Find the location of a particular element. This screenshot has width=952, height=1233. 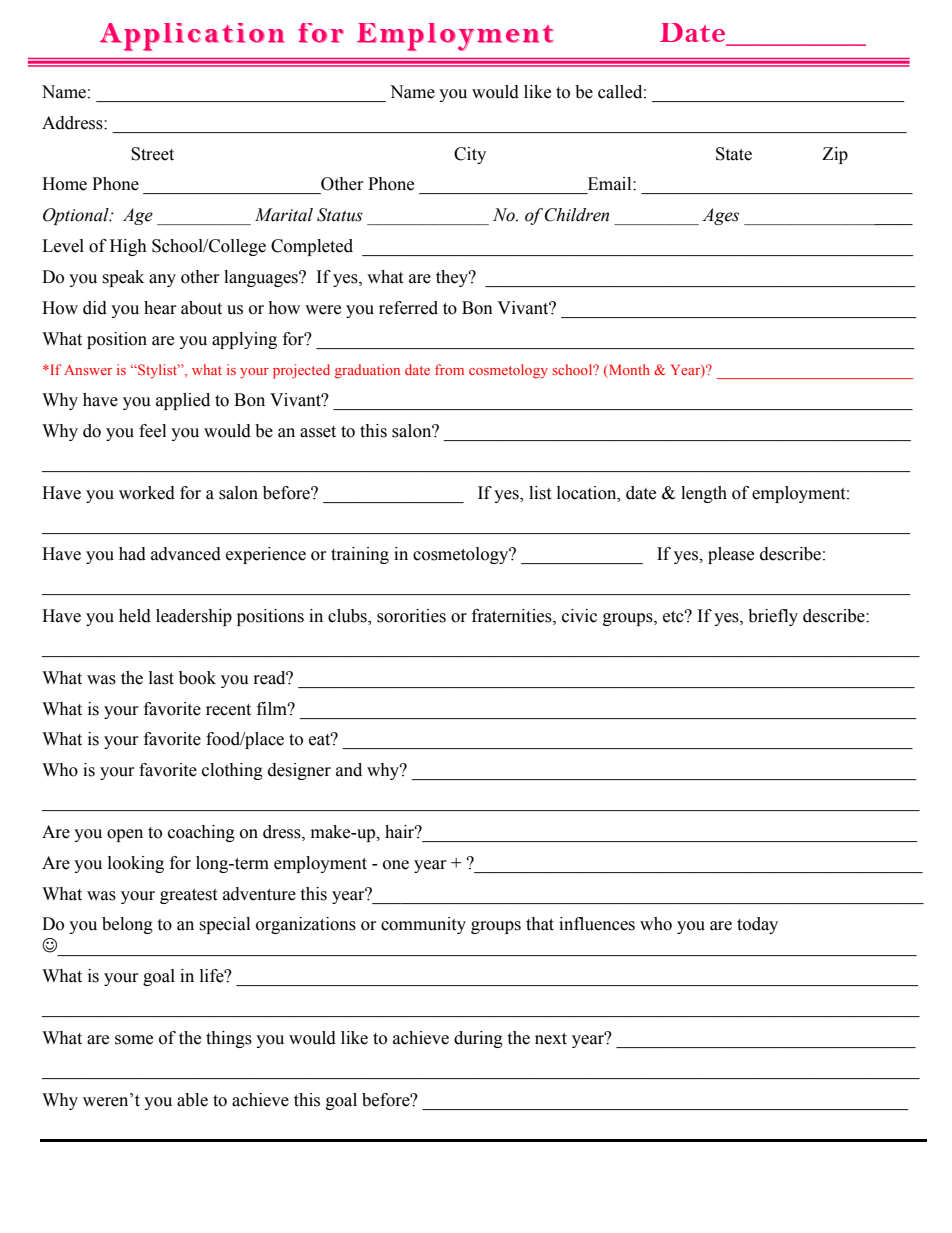

briefly is located at coordinates (773, 617).
